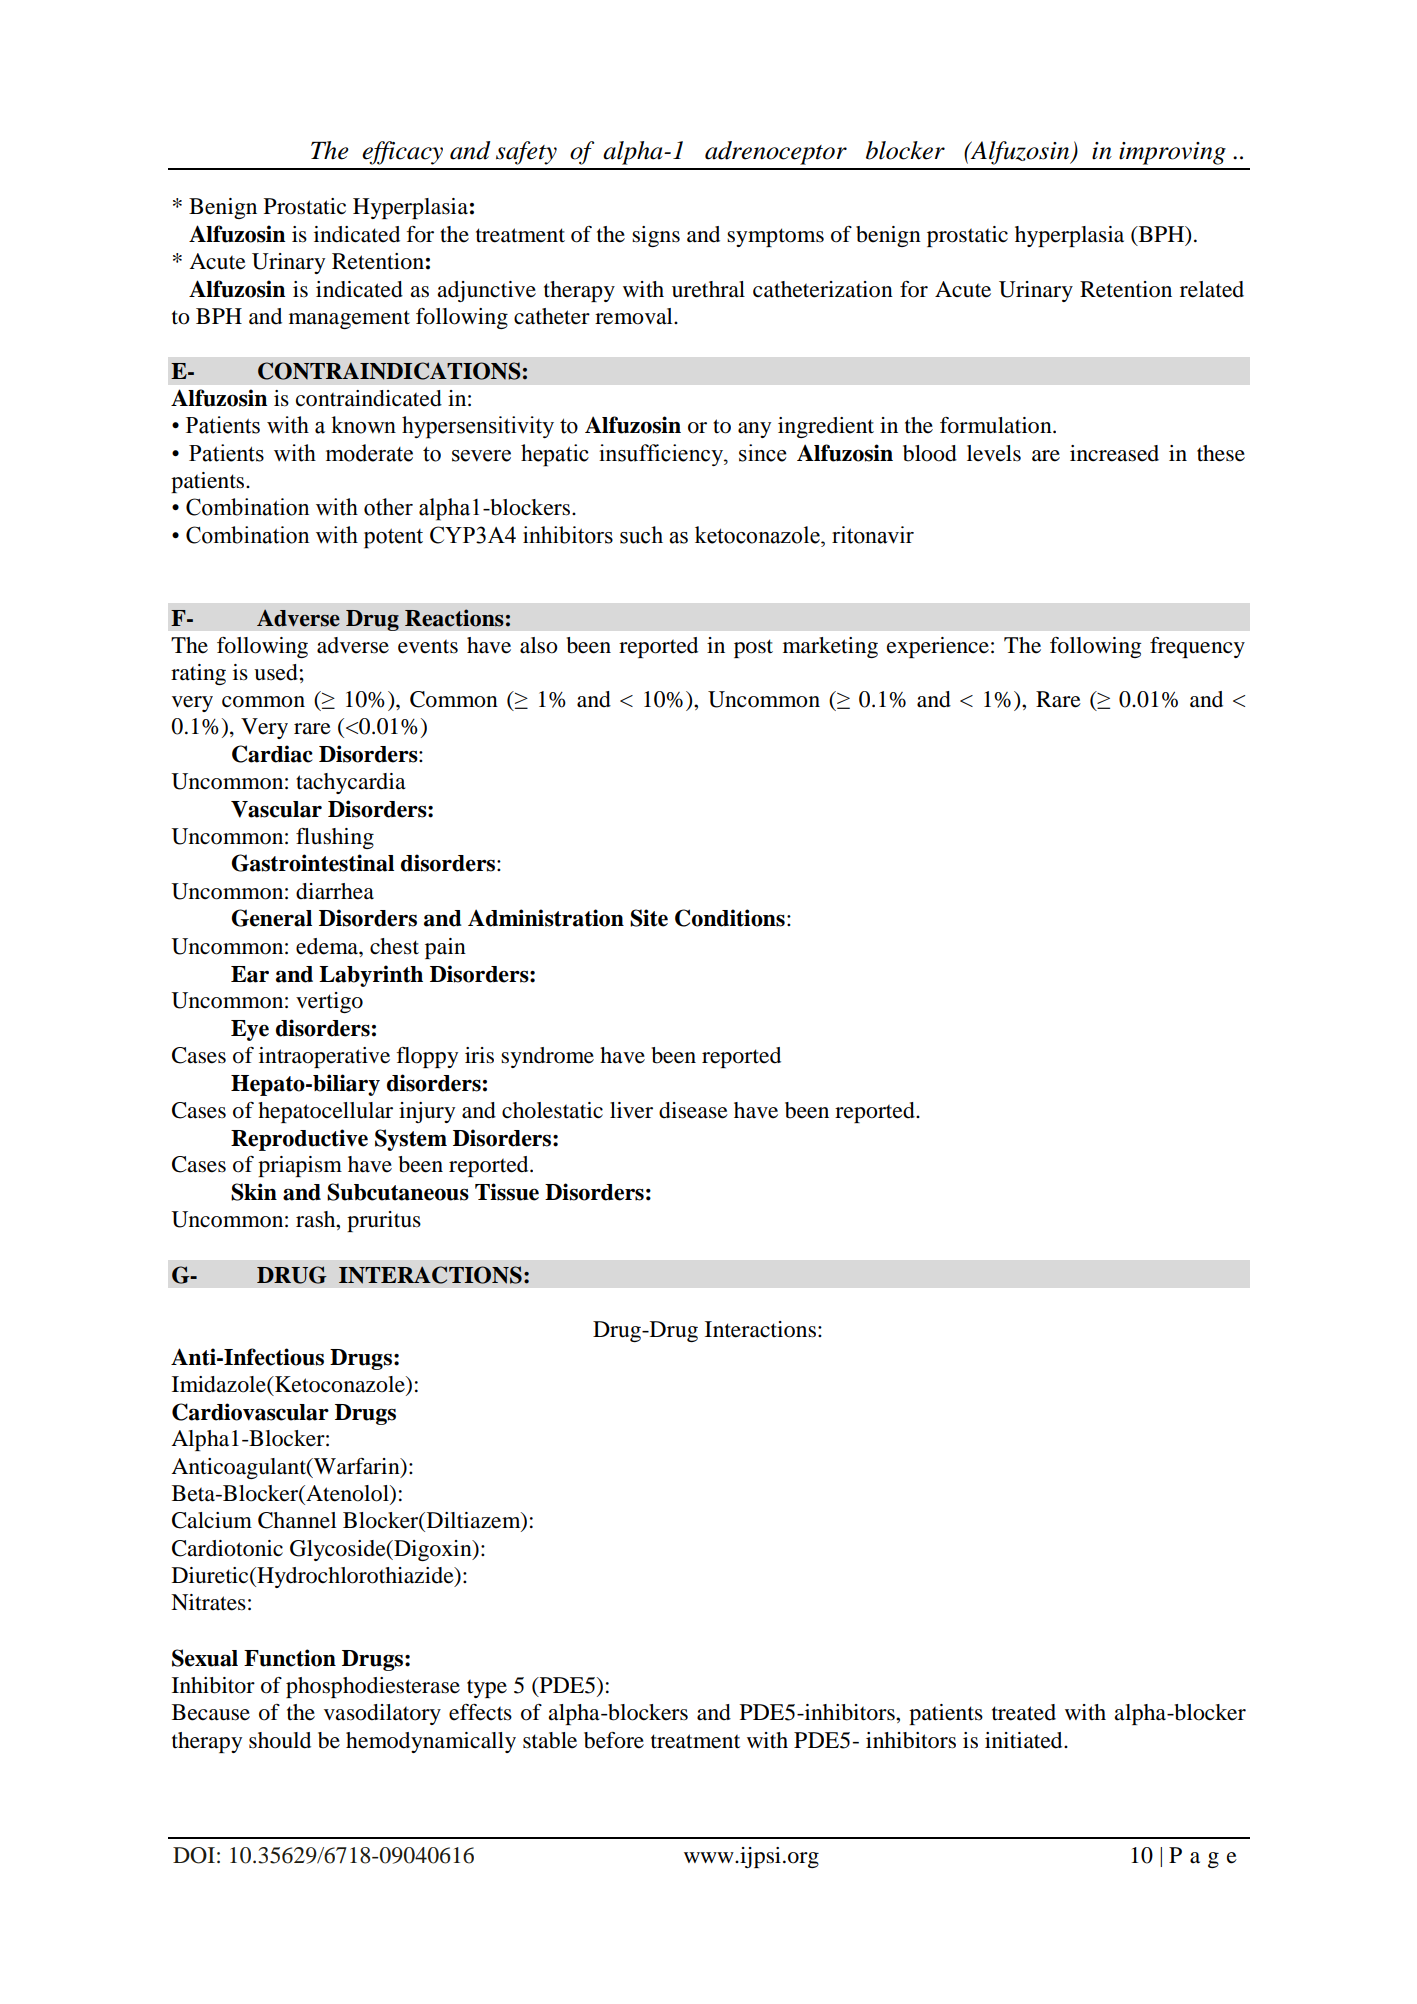 The image size is (1417, 2004). Describe the element at coordinates (730, 918) in the document. I see `Conditions` at that location.
